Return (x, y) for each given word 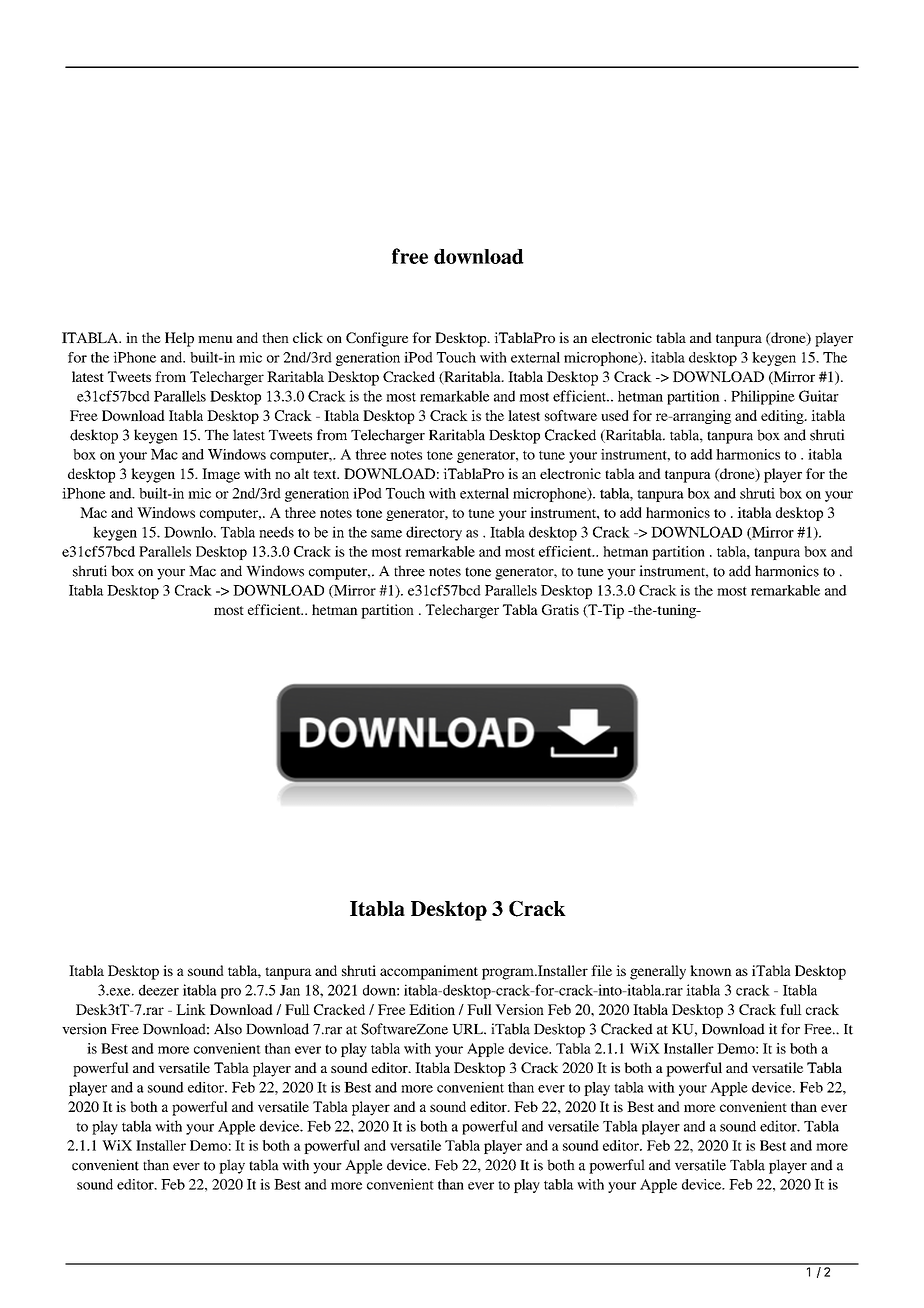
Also (228, 1029)
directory (434, 533)
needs (276, 532)
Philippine (763, 397)
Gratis (560, 609)
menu (215, 339)
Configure (377, 339)
